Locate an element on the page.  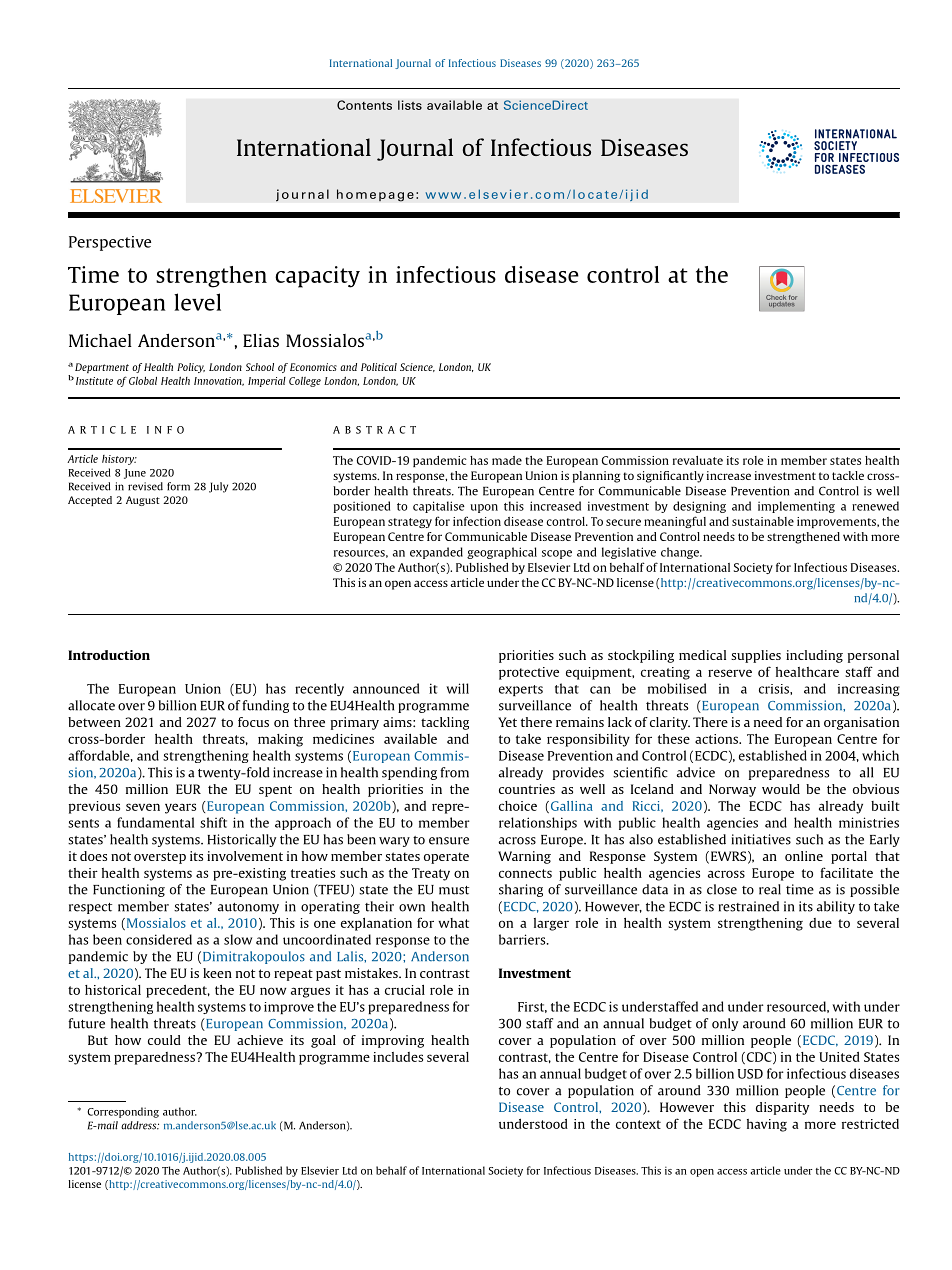
made is located at coordinates (507, 460).
